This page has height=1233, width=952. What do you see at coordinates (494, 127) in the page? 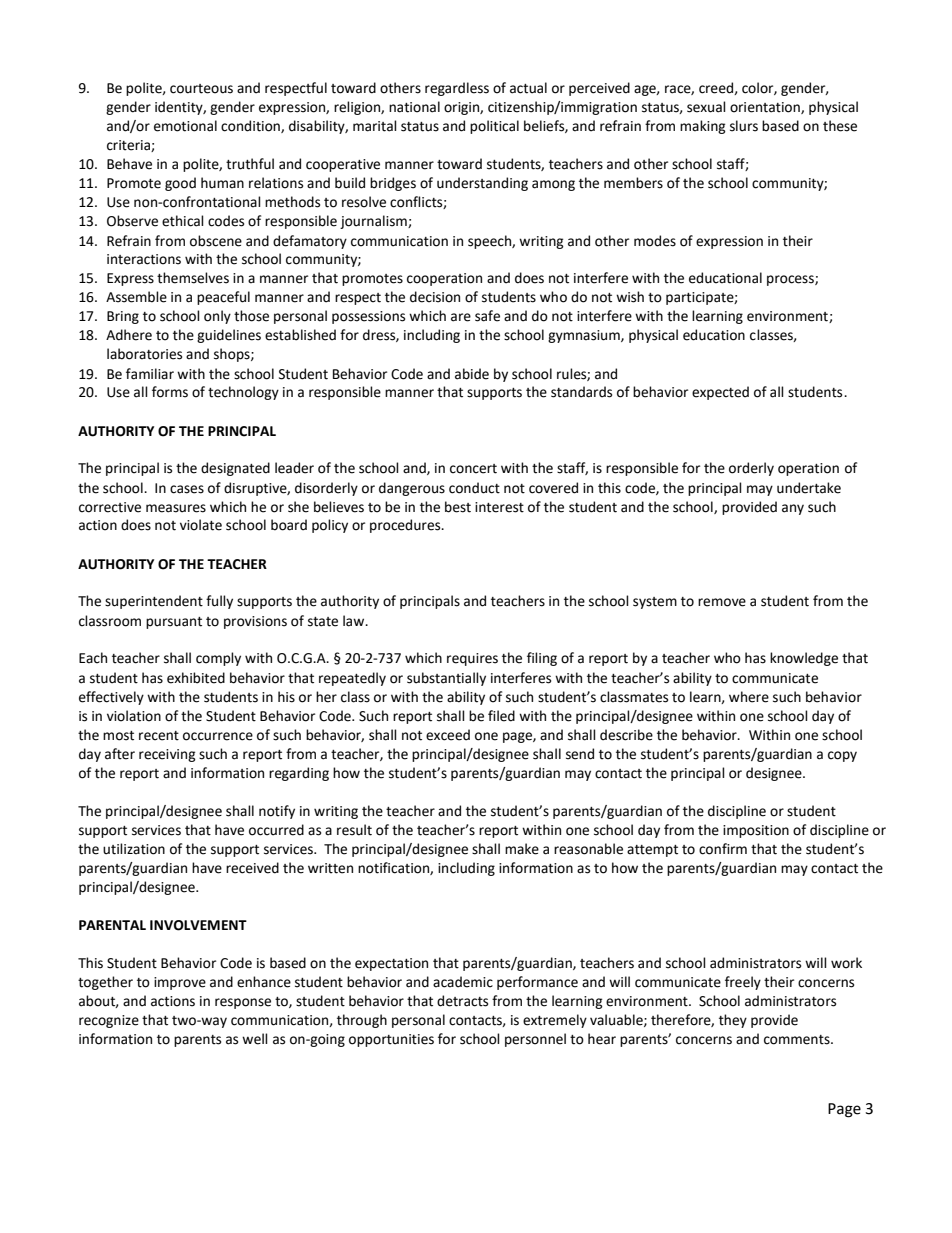
I see `political` at bounding box center [494, 127].
